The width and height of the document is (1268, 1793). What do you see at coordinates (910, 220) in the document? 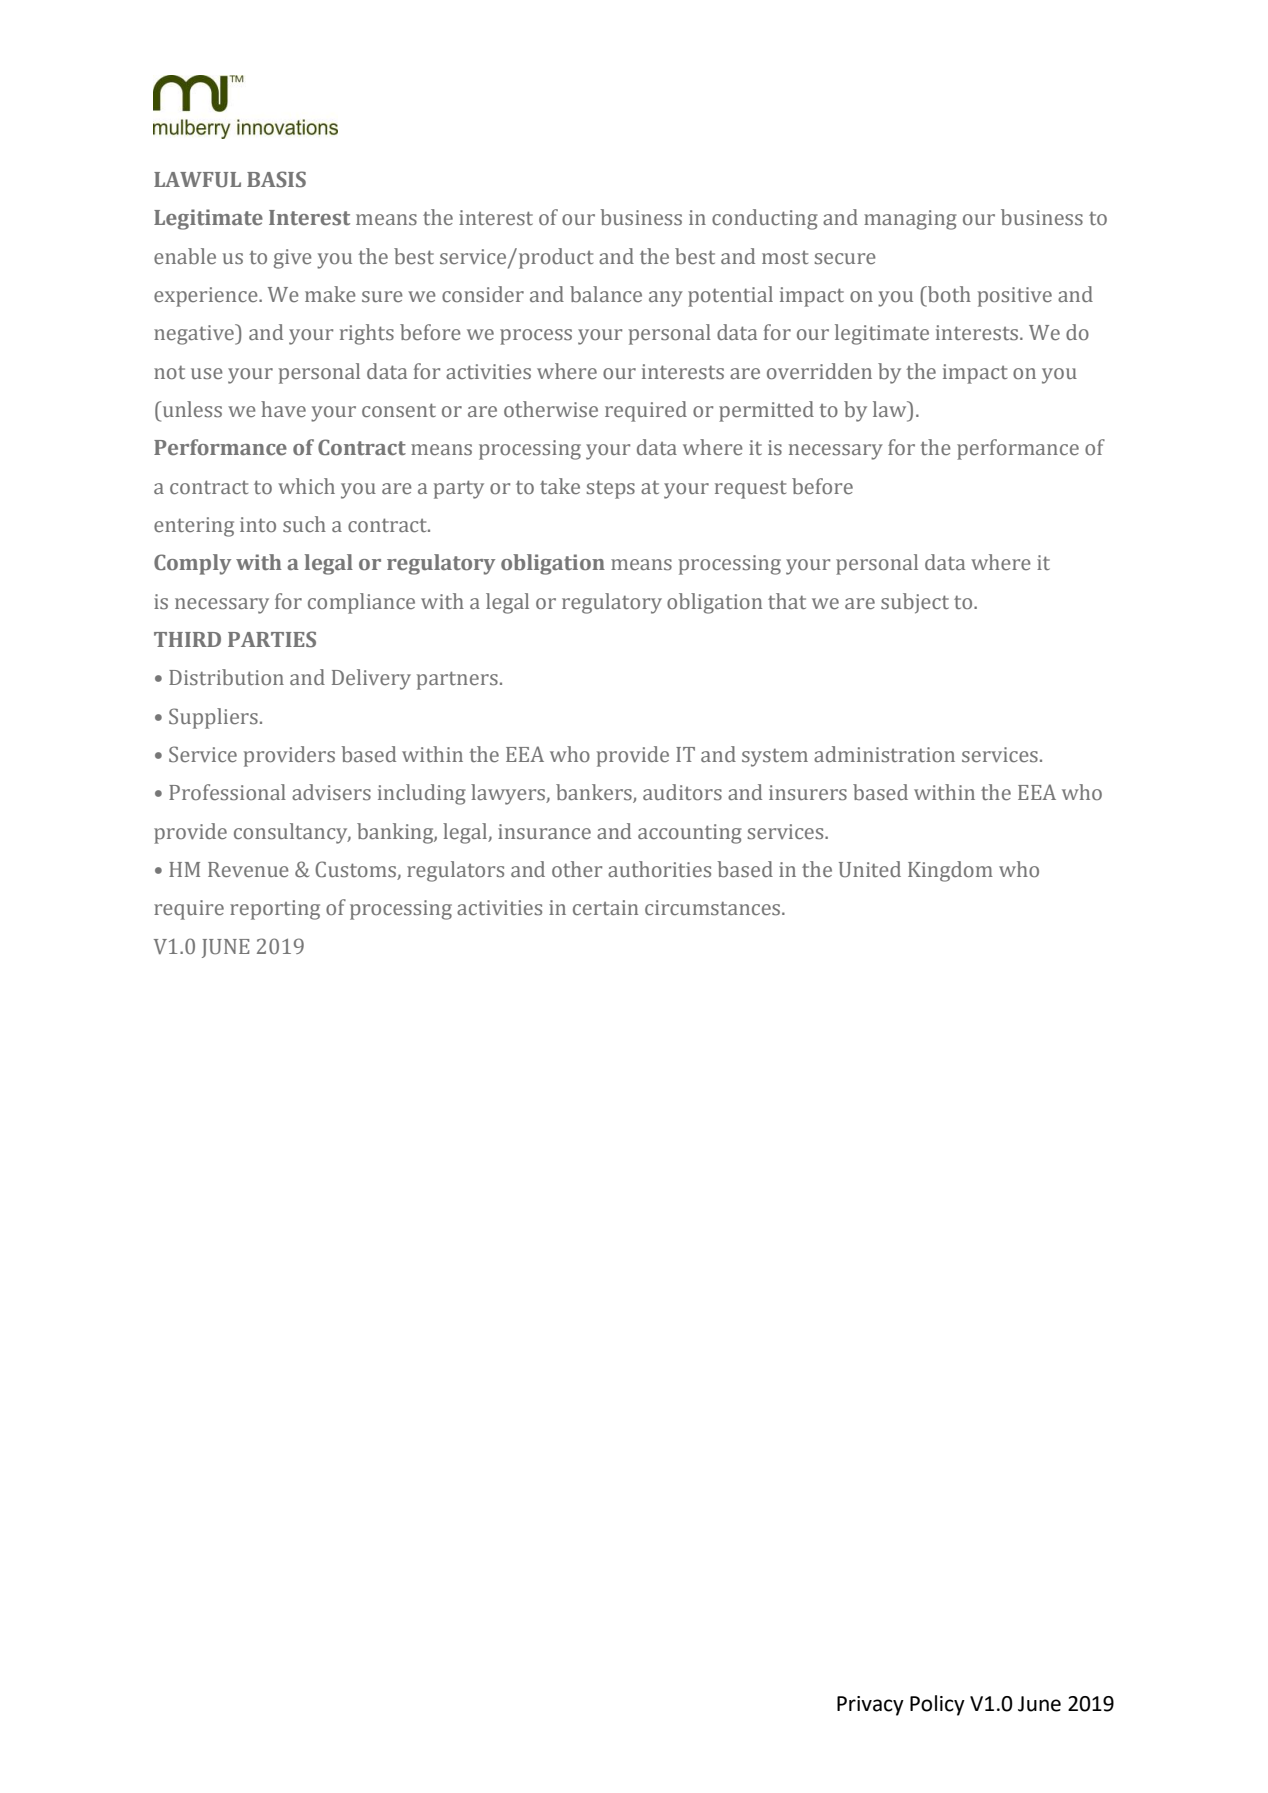
I see `managing` at bounding box center [910, 220].
